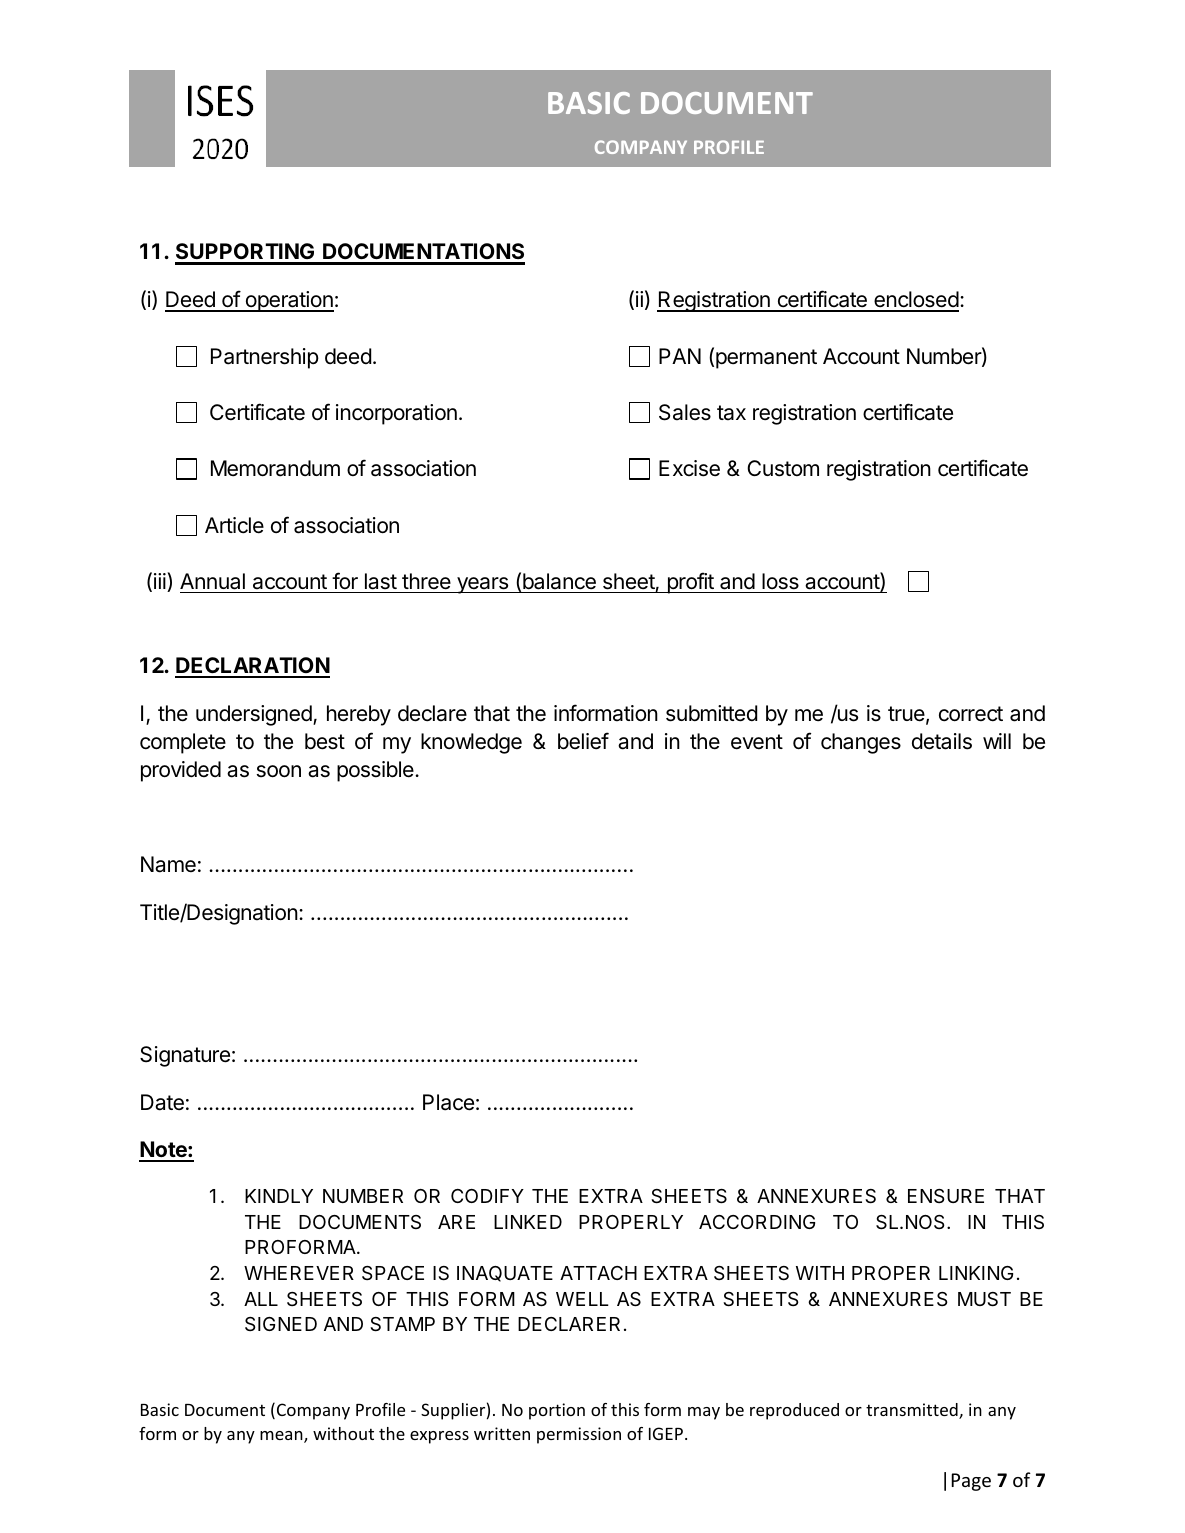  Describe the element at coordinates (185, 1056) in the page. I see `Signature` at that location.
